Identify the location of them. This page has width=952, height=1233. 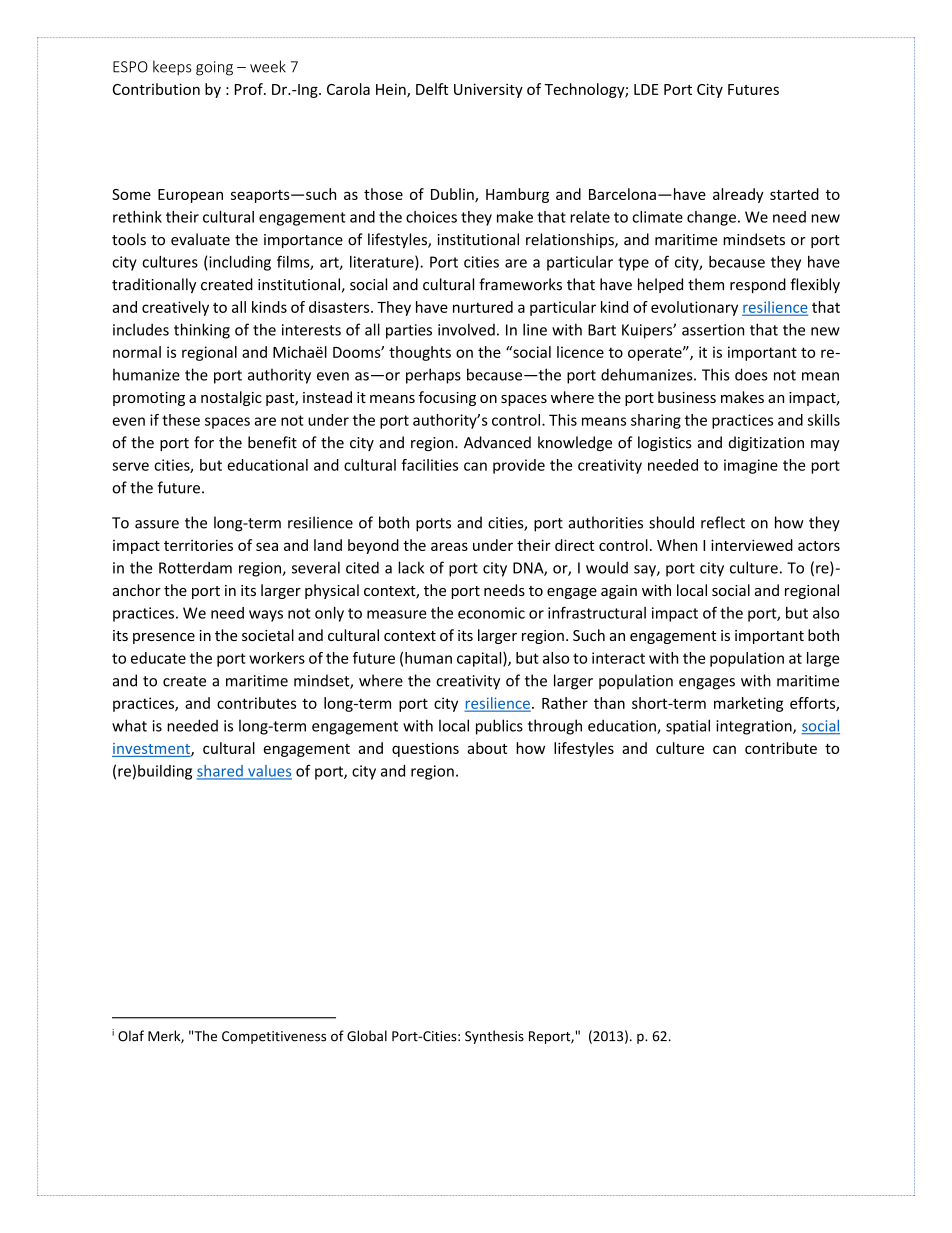
(706, 284).
